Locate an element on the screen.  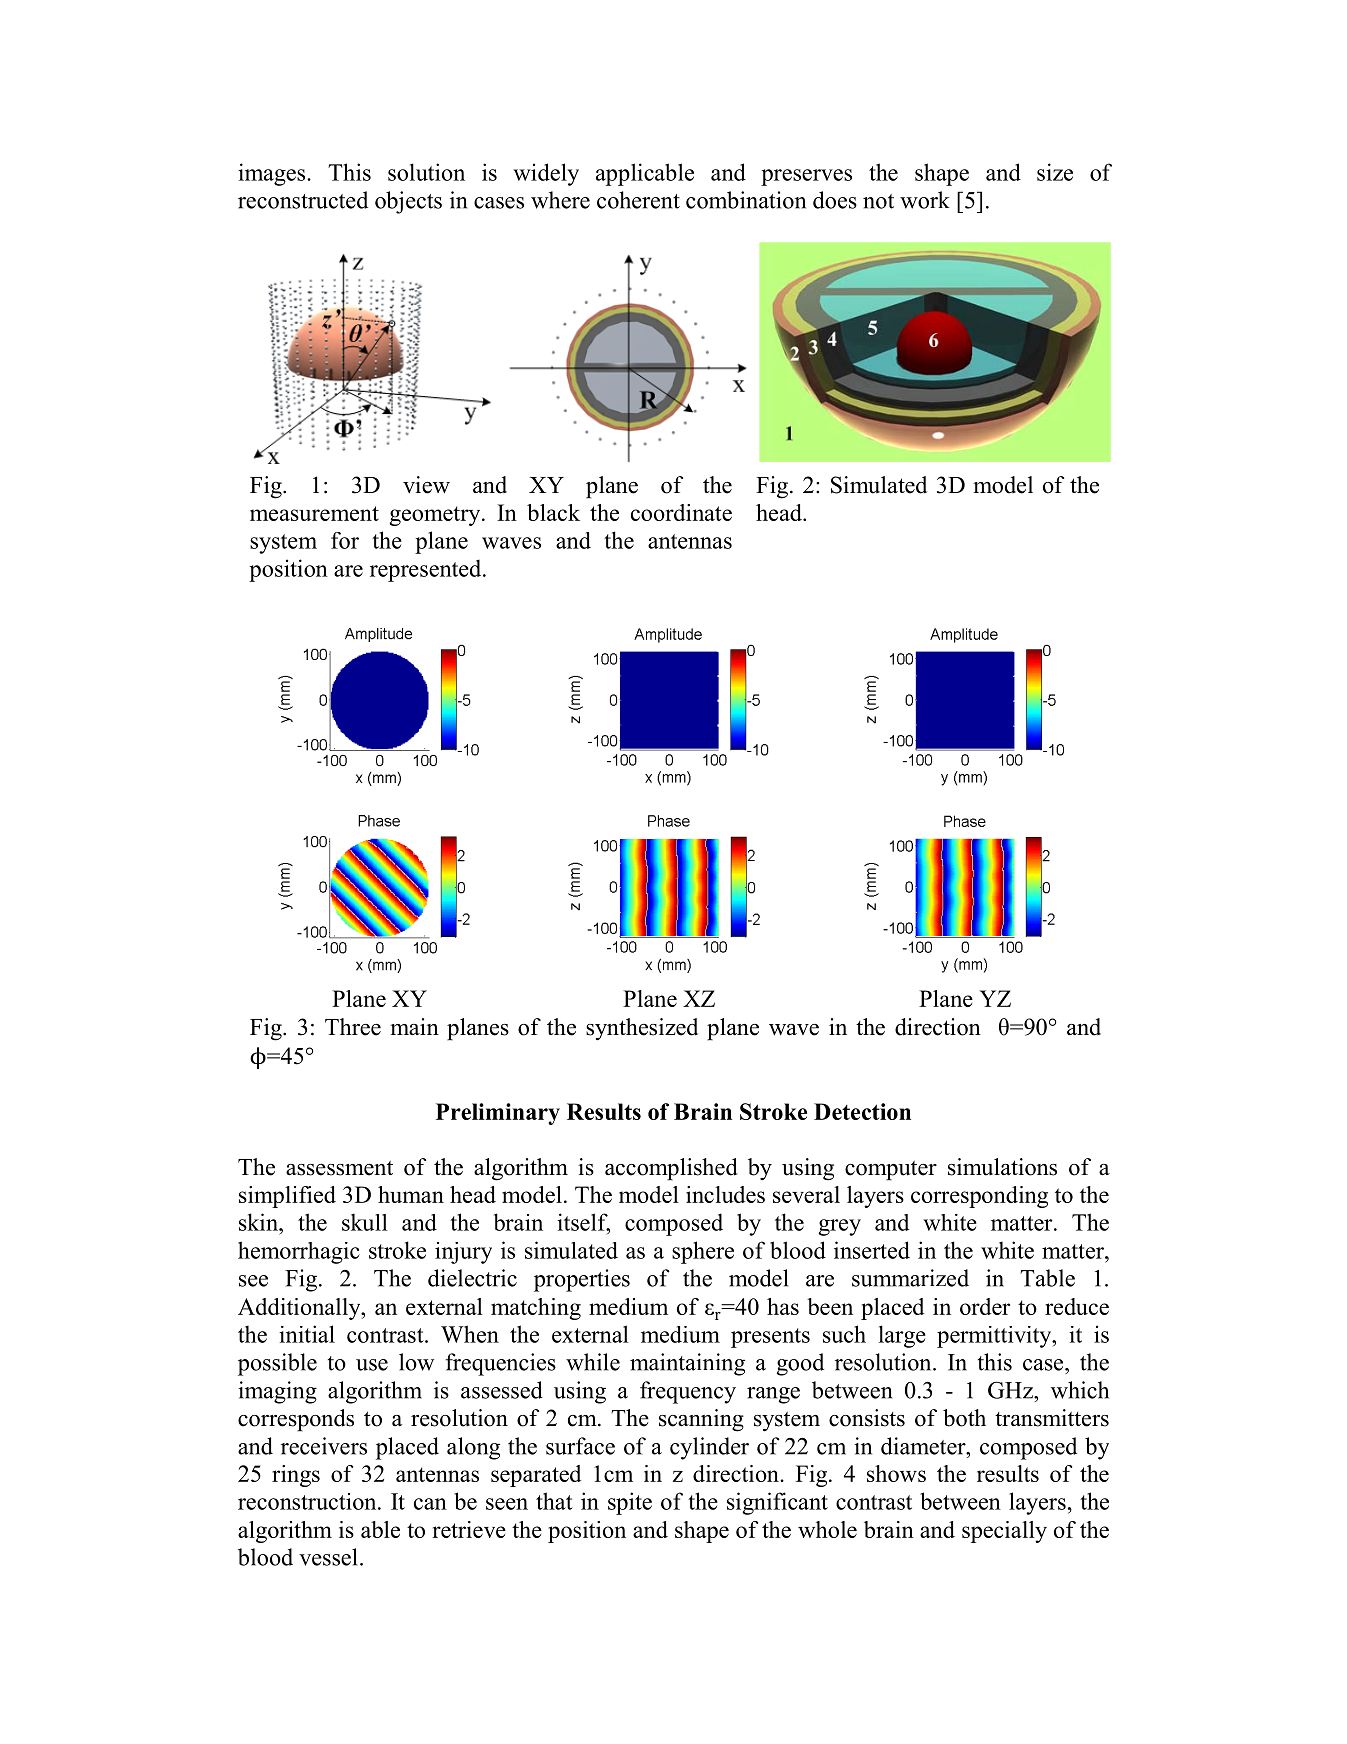
coherent is located at coordinates (638, 200).
